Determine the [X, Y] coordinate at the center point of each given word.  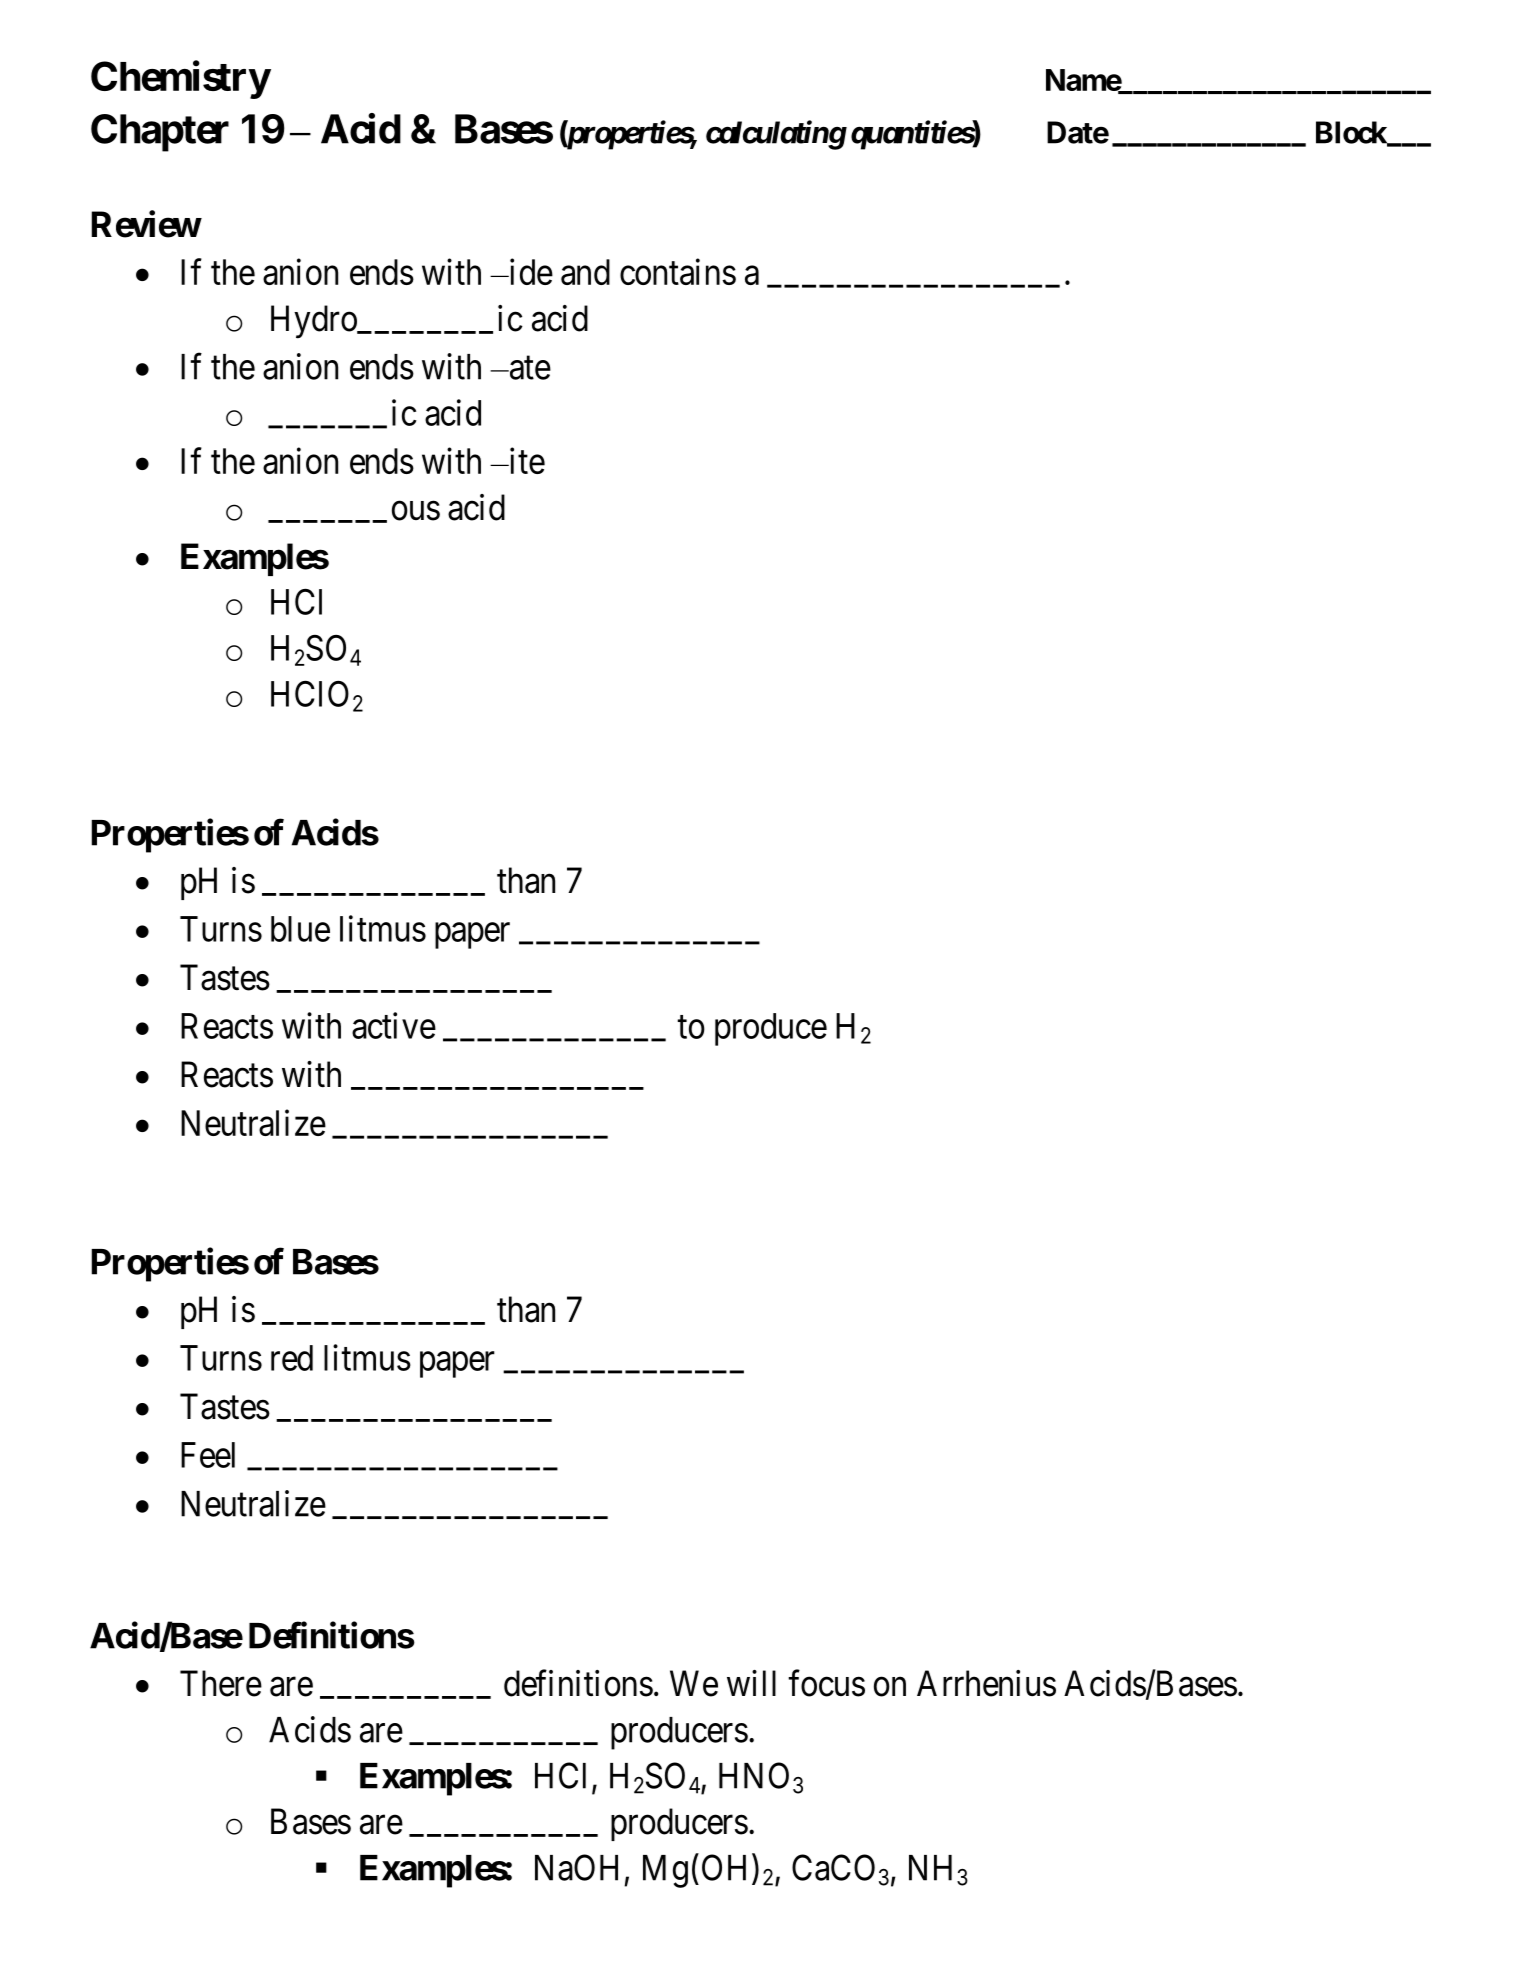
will [751, 1683]
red [292, 1358]
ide [530, 272]
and [585, 272]
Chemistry [180, 80]
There [221, 1683]
